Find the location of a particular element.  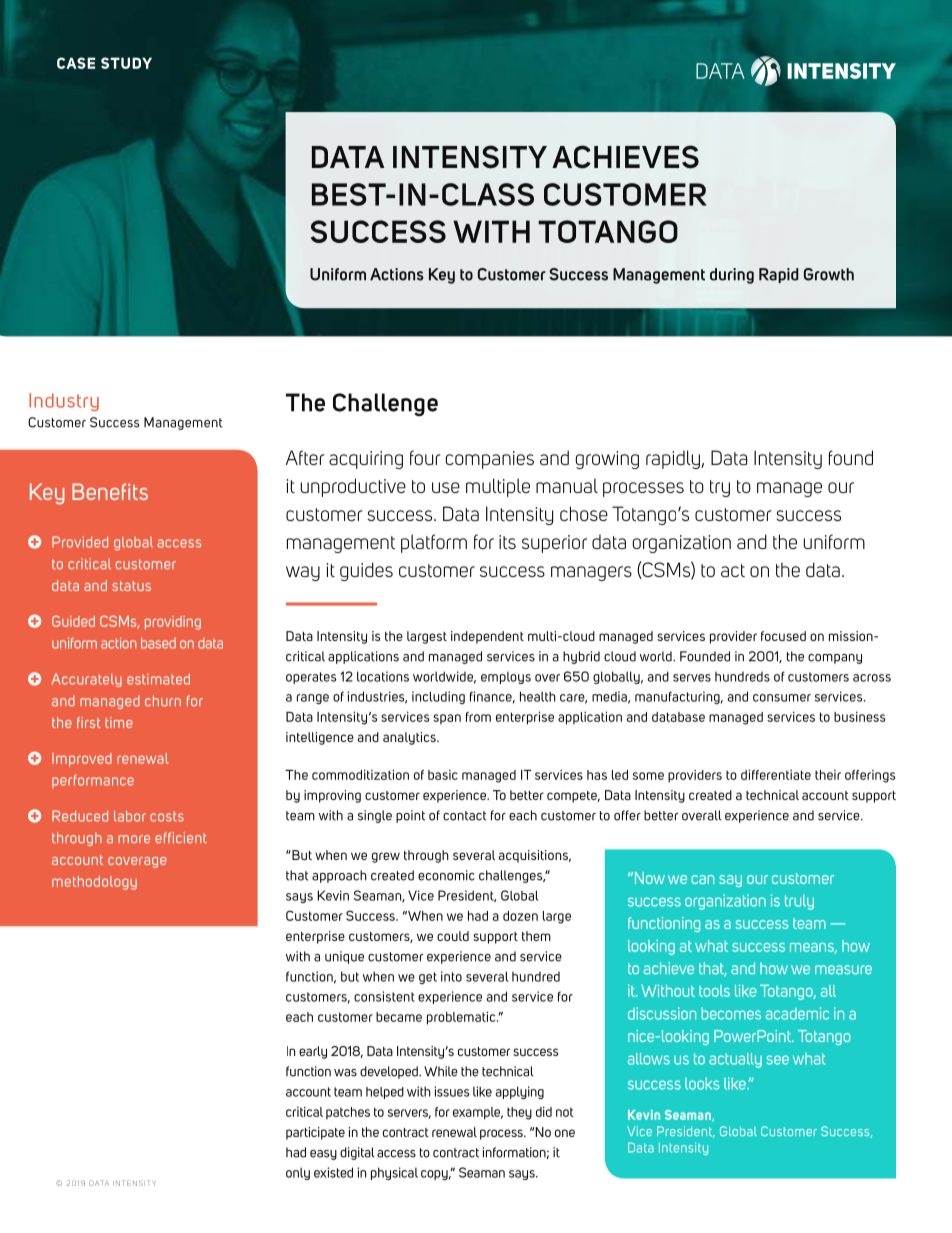

looks is located at coordinates (702, 1084).
